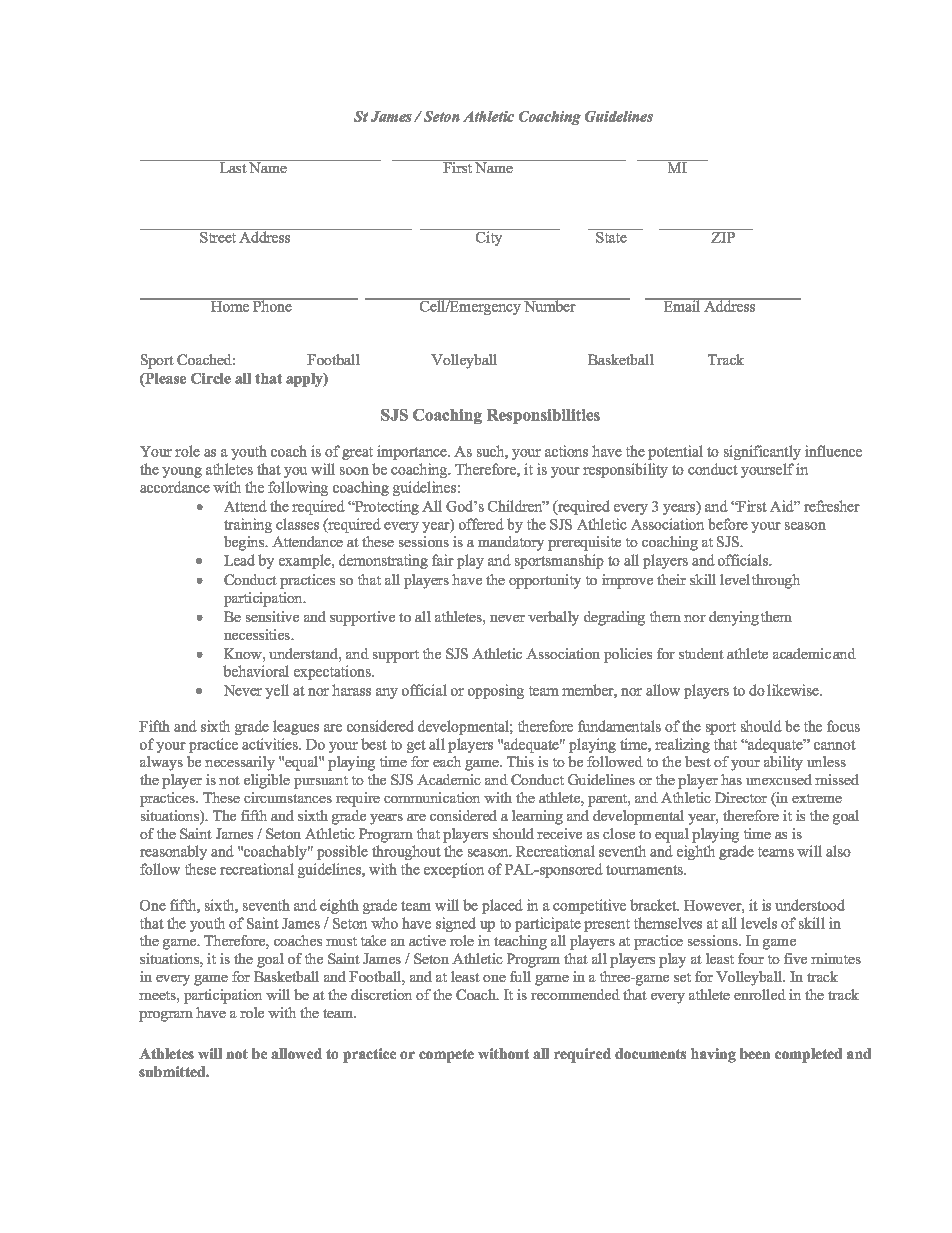 Image resolution: width=952 pixels, height=1233 pixels. What do you see at coordinates (446, 1056) in the page?
I see `compete` at bounding box center [446, 1056].
